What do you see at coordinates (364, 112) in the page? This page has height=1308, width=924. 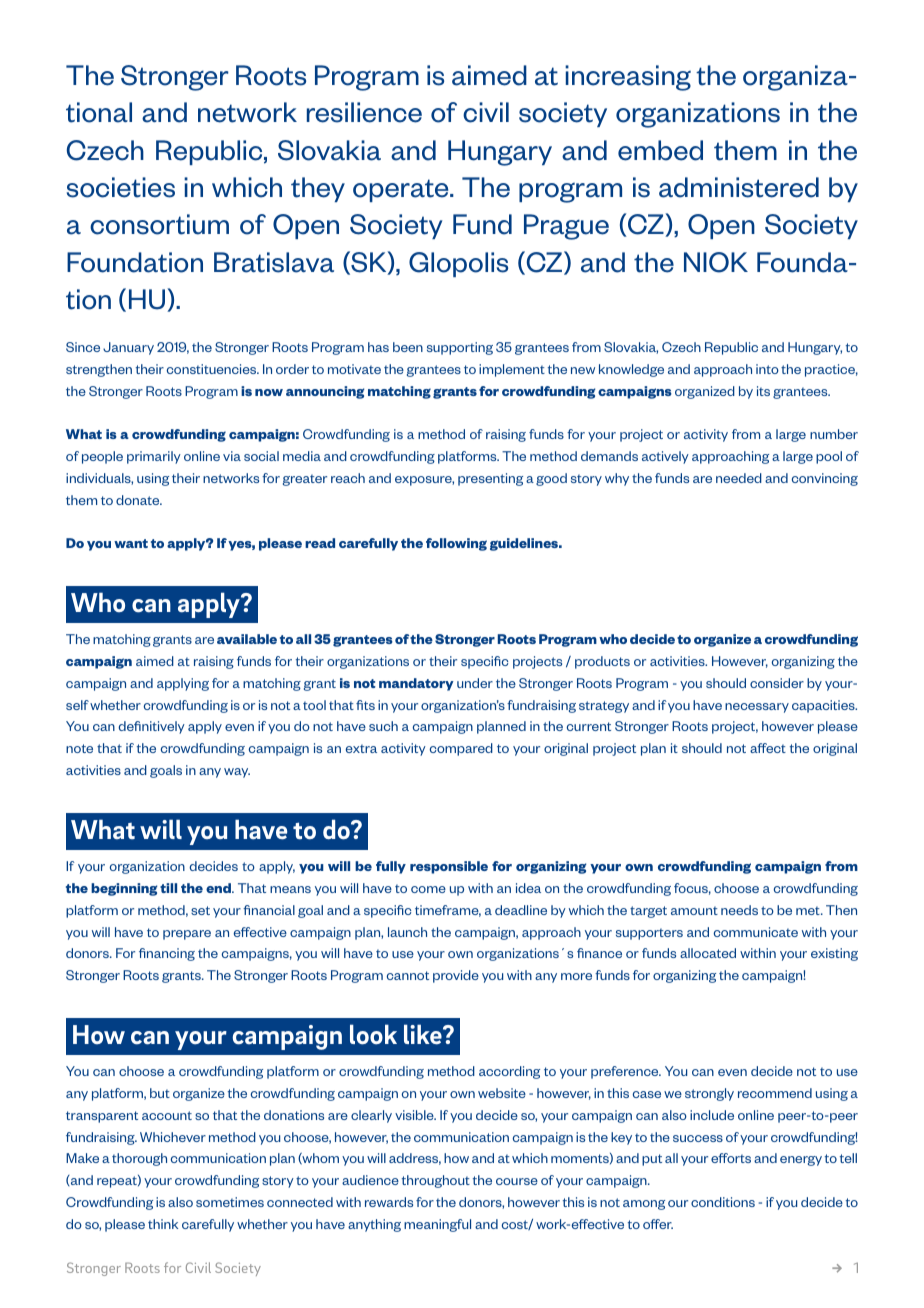 I see `resilience` at bounding box center [364, 112].
